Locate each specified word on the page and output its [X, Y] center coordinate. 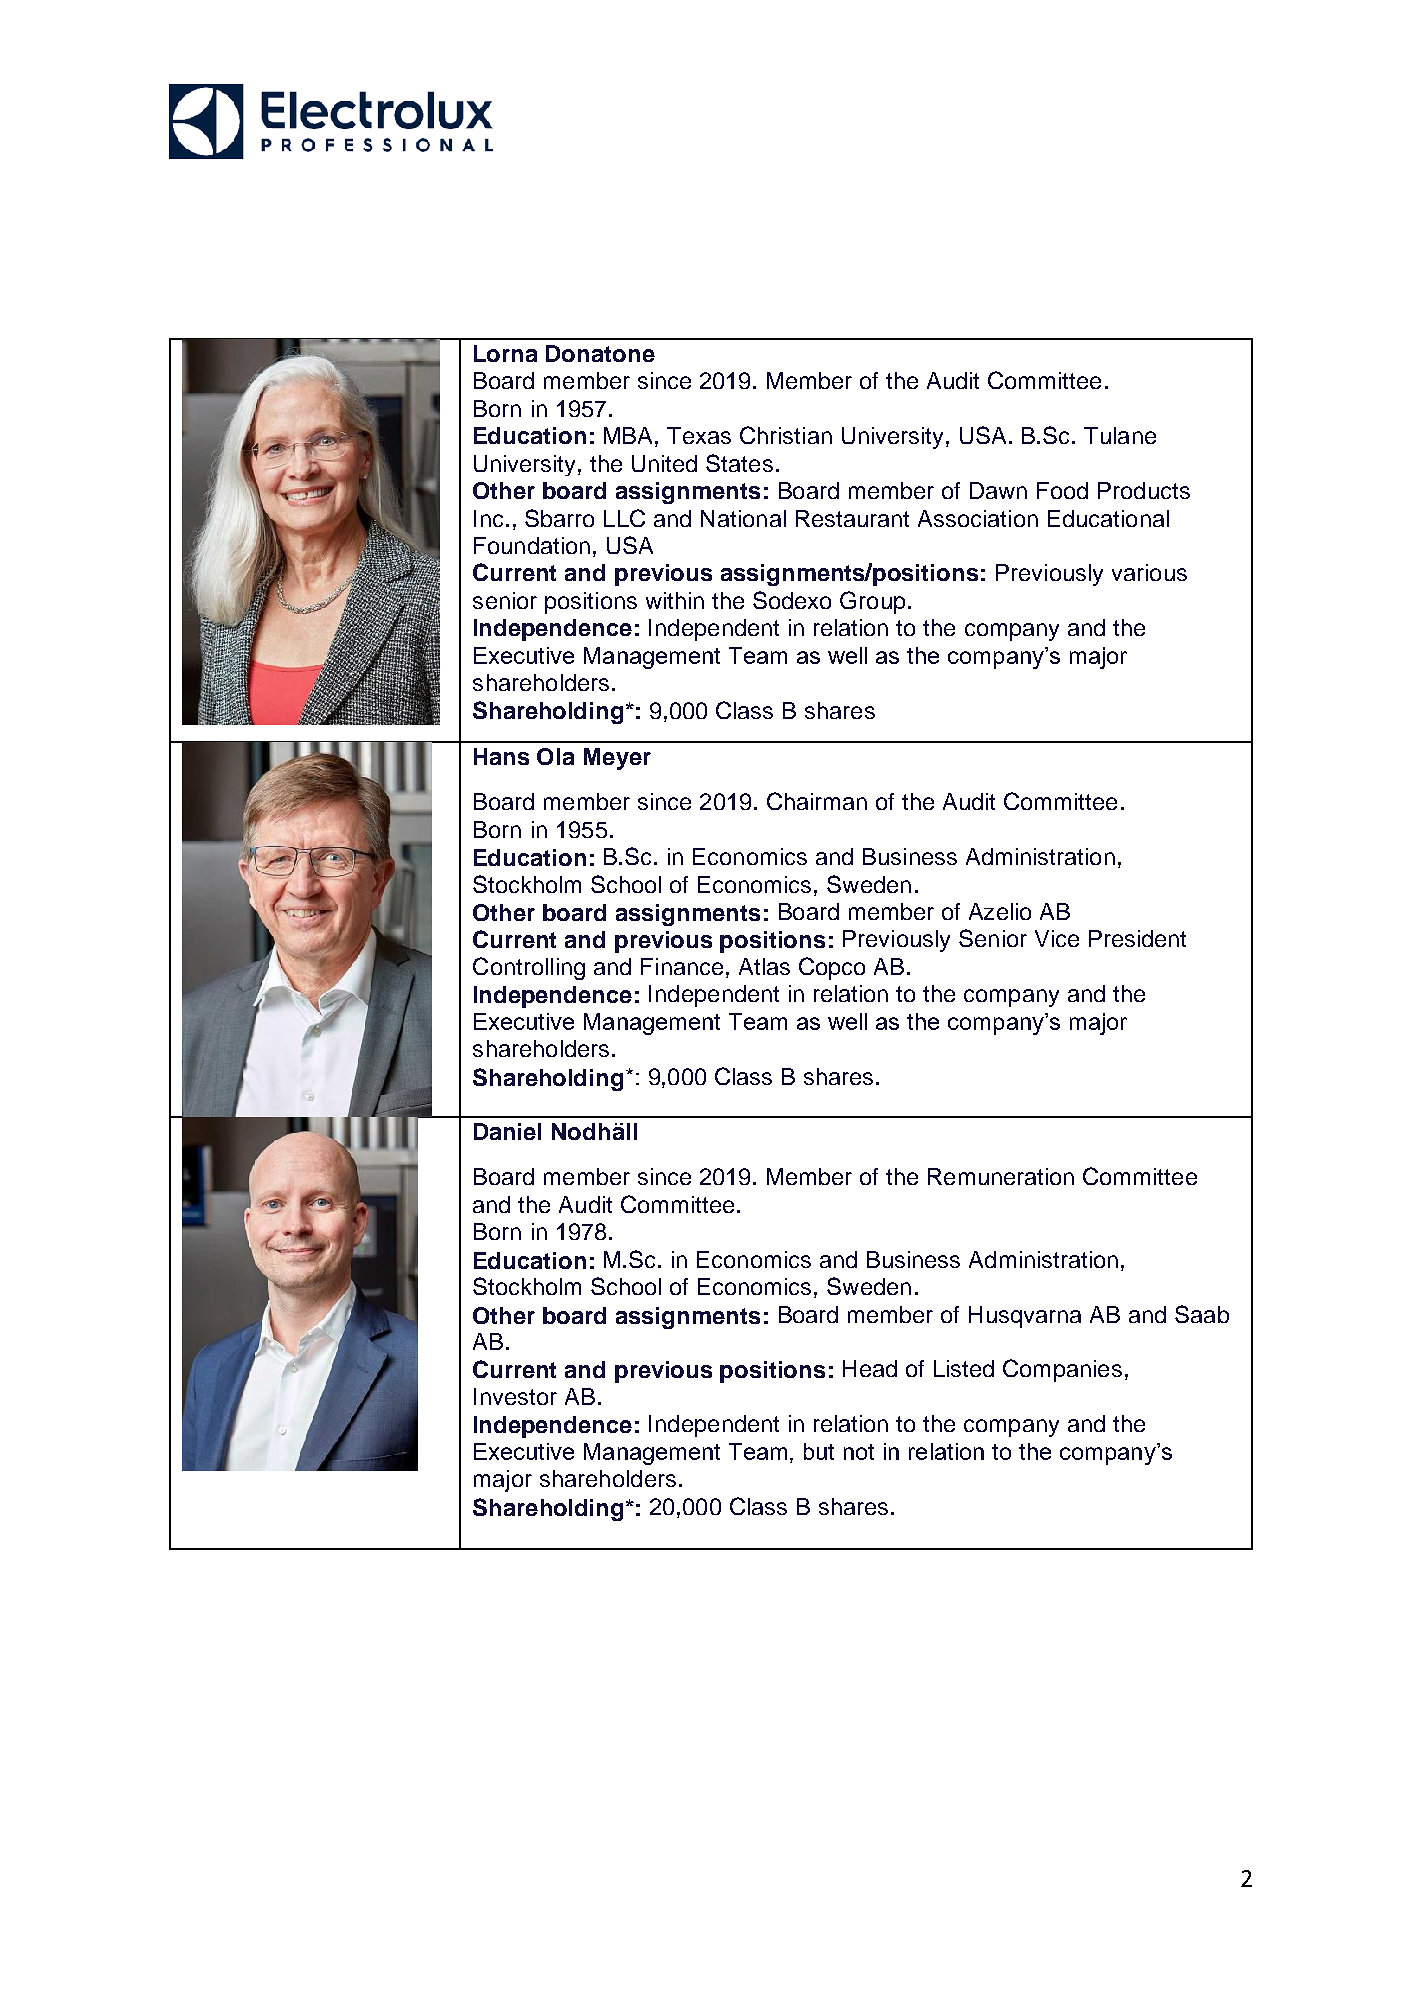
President [1137, 938]
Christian [786, 435]
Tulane [1120, 435]
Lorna [505, 353]
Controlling [529, 968]
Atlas [764, 966]
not [859, 1452]
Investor [515, 1396]
